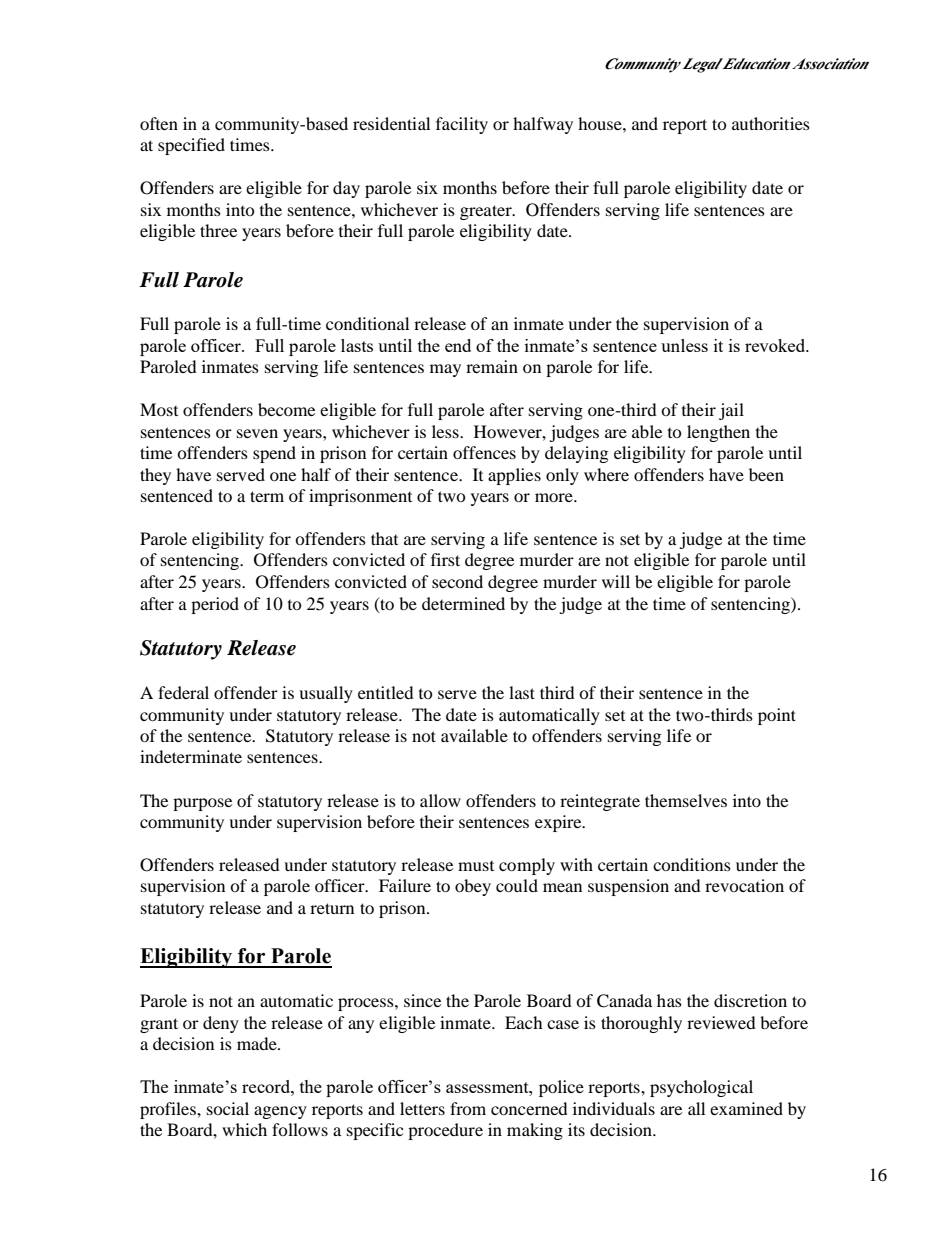 The image size is (952, 1233). I want to click on specified, so click(191, 146).
